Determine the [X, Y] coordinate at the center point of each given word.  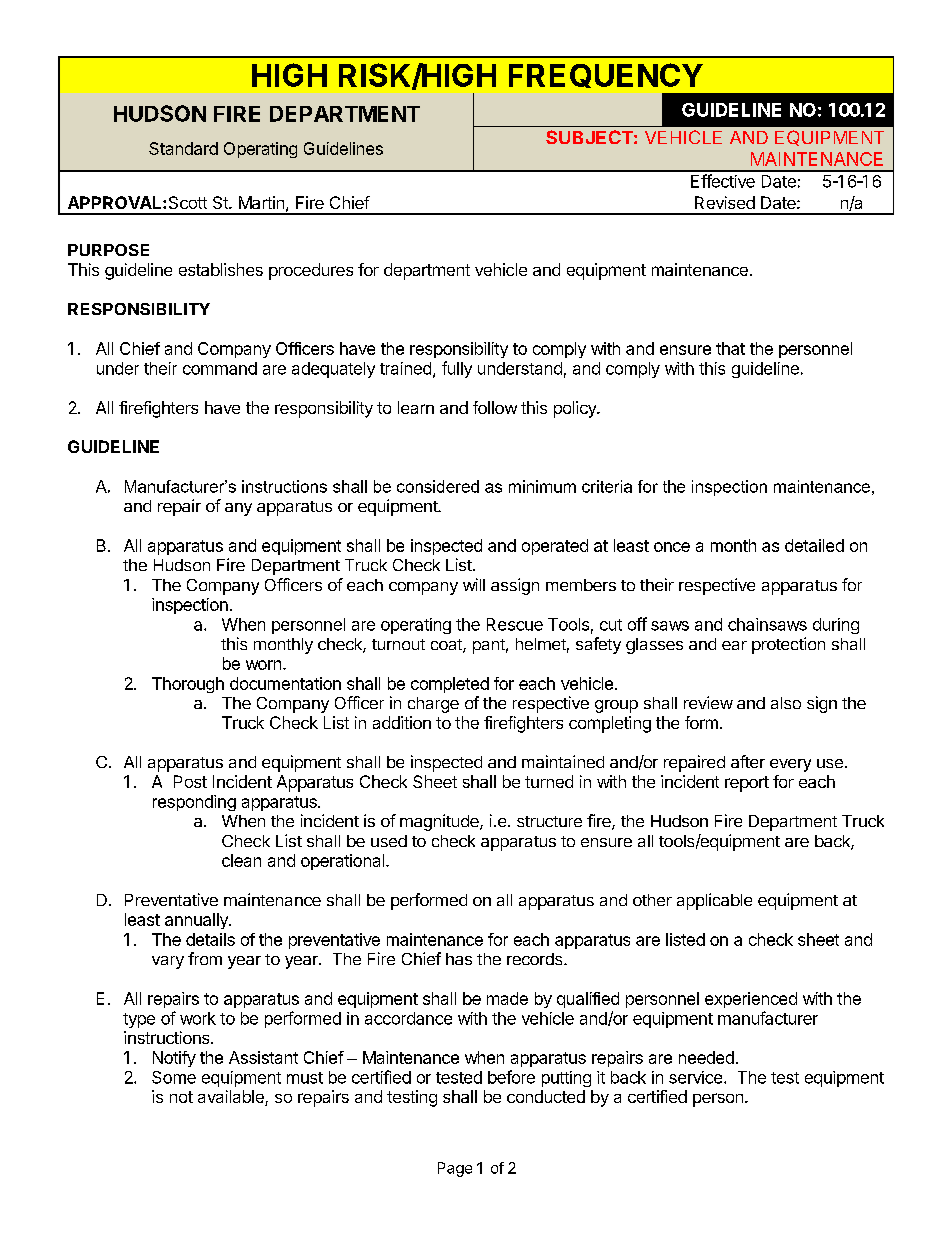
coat [447, 646]
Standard [183, 148]
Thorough [188, 685]
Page [455, 1169]
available [232, 1098]
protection [788, 645]
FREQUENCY [606, 75]
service [695, 1077]
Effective [723, 181]
